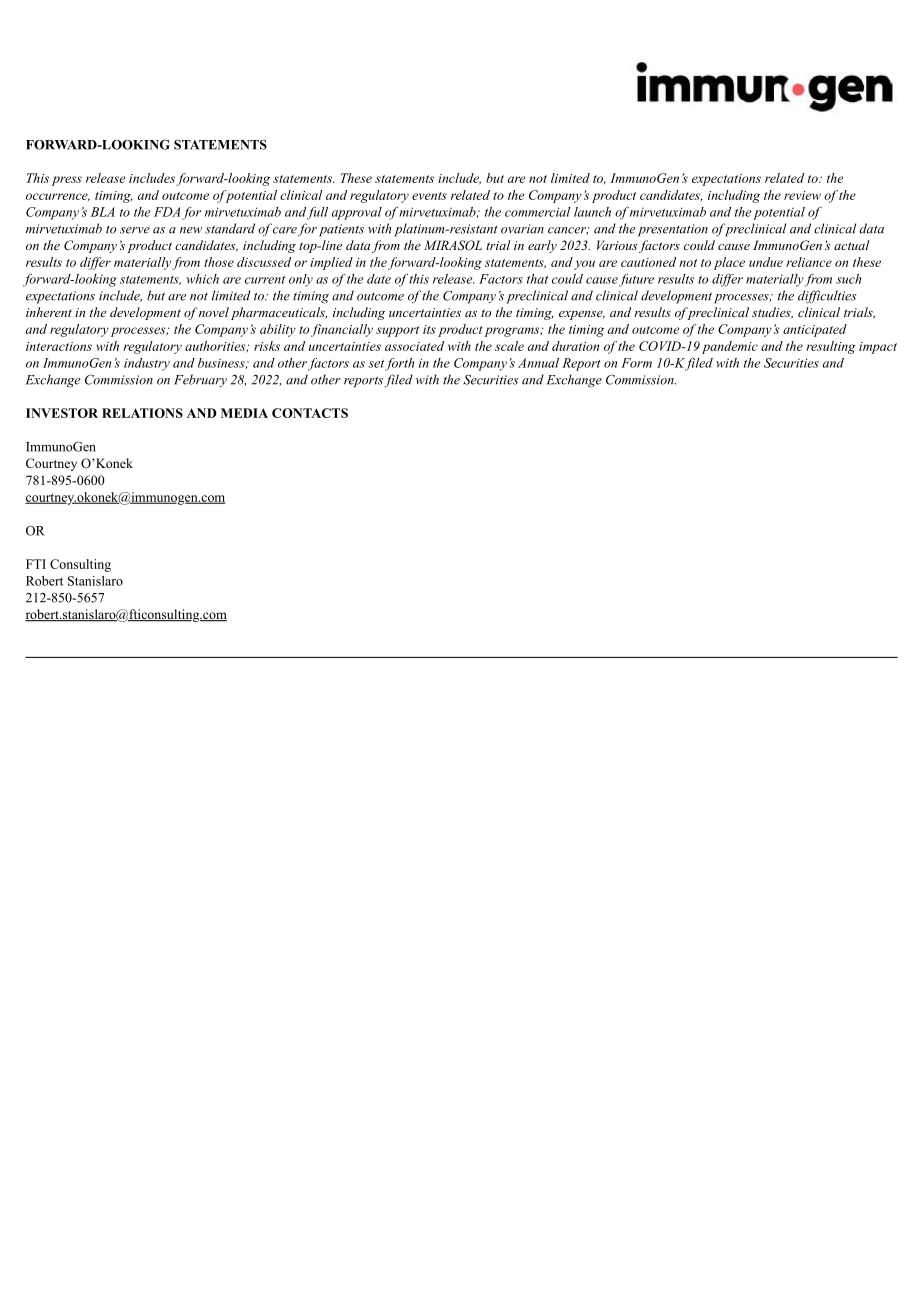 This screenshot has height=1308, width=924. Describe the element at coordinates (67, 181) in the screenshot. I see `press` at that location.
